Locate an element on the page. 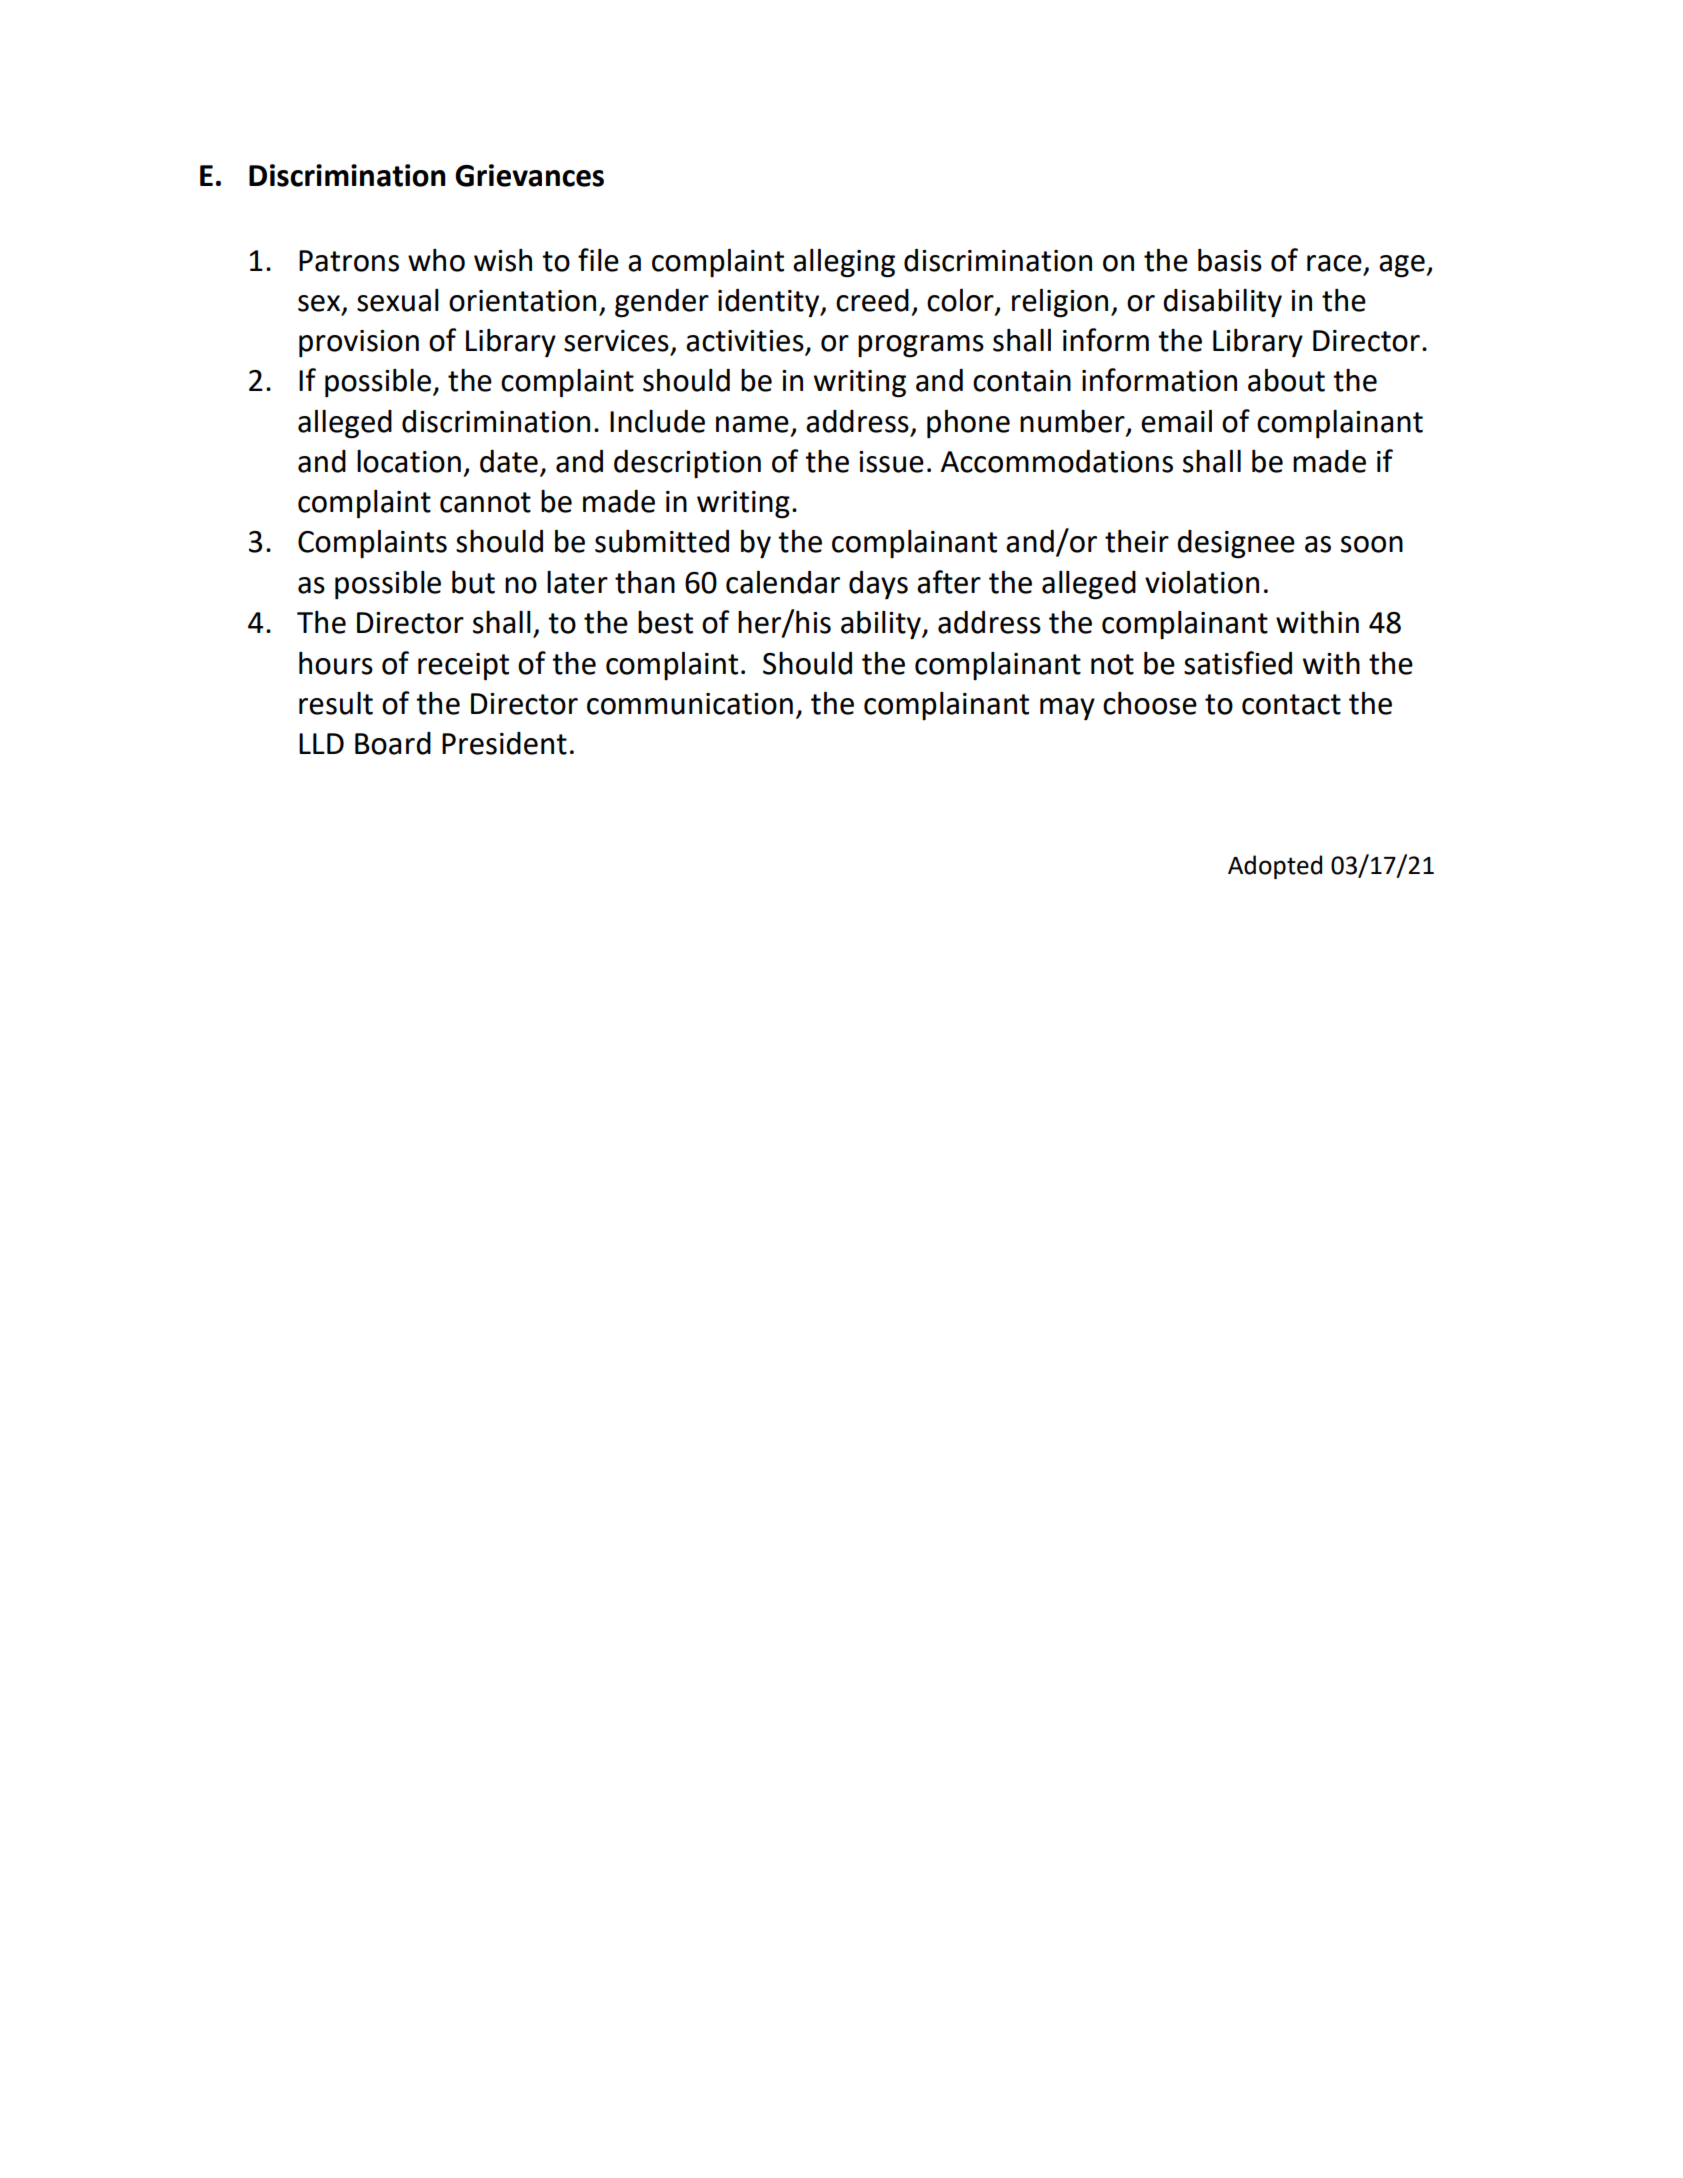 The image size is (1683, 2178). President is located at coordinates (504, 743).
